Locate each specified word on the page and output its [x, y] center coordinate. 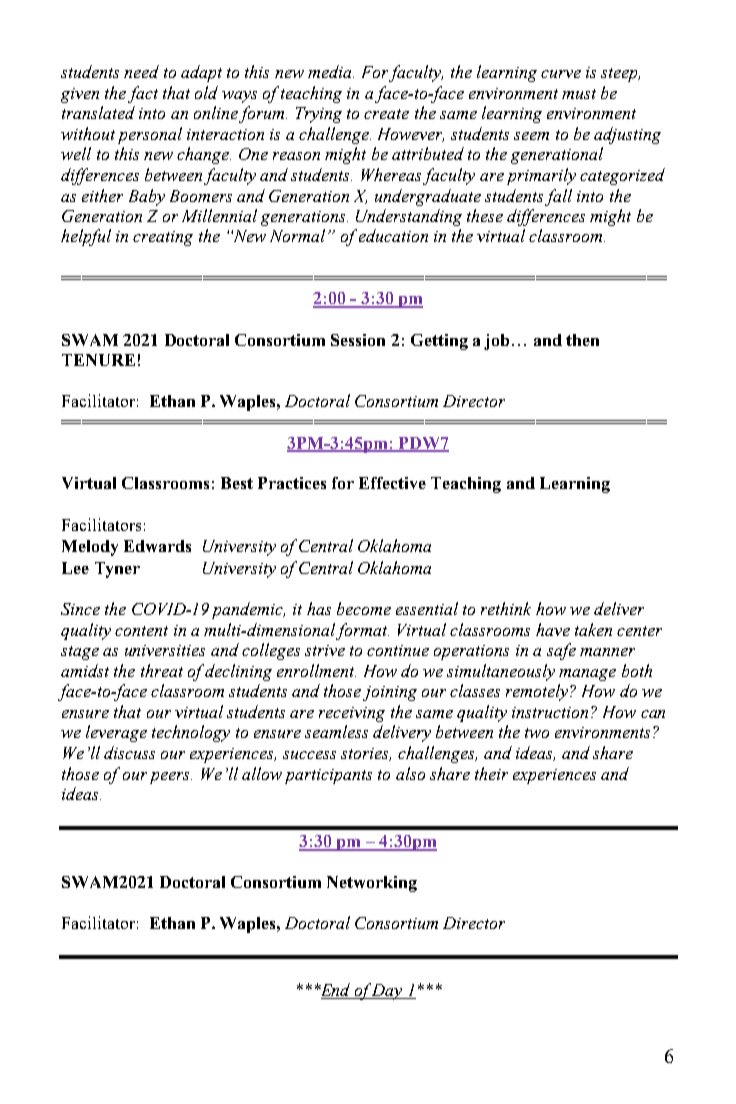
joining [390, 693]
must [579, 94]
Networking [372, 884]
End [335, 991]
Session [358, 340]
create [386, 114]
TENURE [98, 360]
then [582, 340]
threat [162, 670]
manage [587, 675]
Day [387, 992]
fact [143, 94]
